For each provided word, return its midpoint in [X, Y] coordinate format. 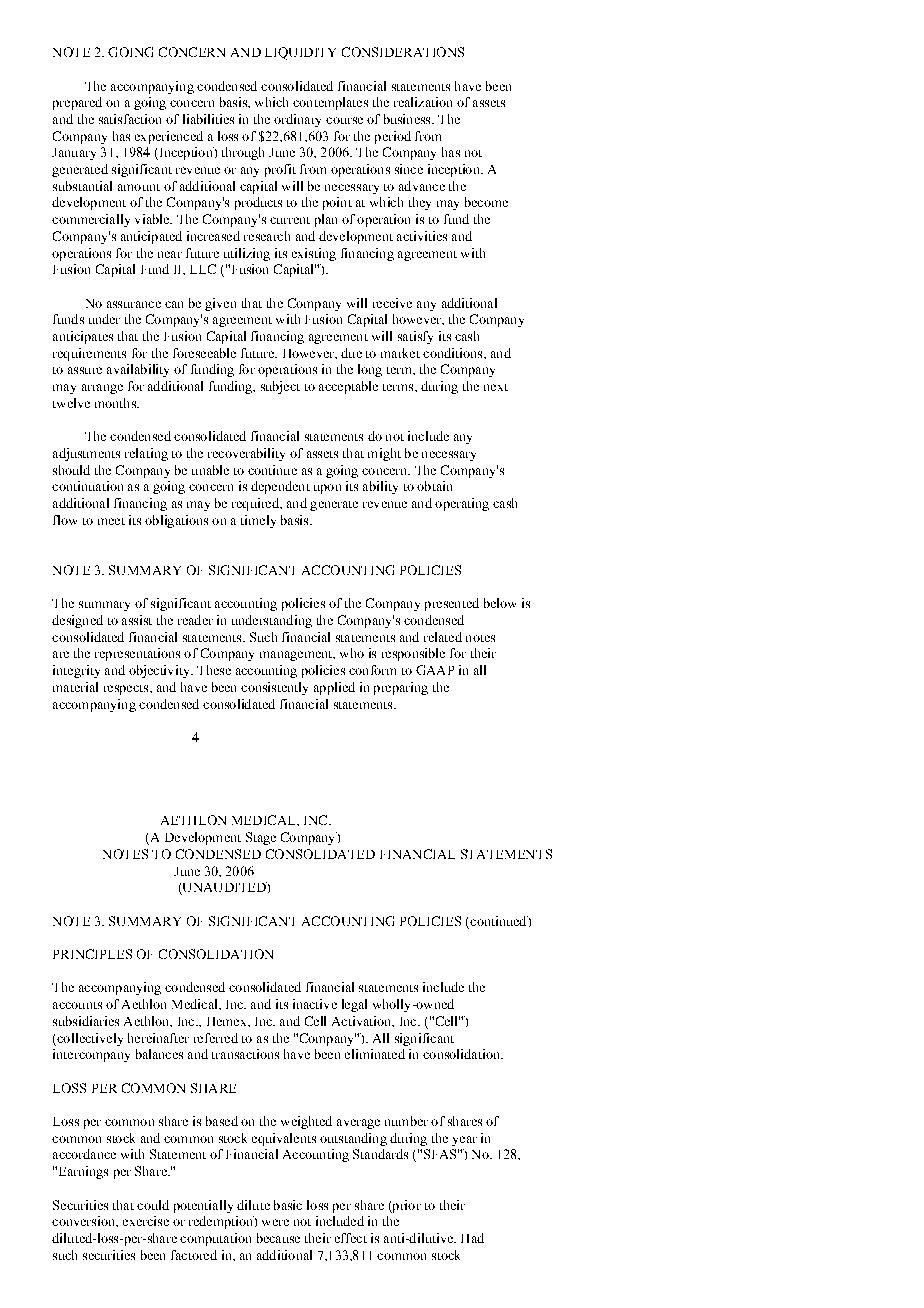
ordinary [297, 120]
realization [423, 102]
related [443, 637]
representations [137, 654]
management [297, 656]
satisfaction [130, 119]
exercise [146, 1221]
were [275, 1222]
